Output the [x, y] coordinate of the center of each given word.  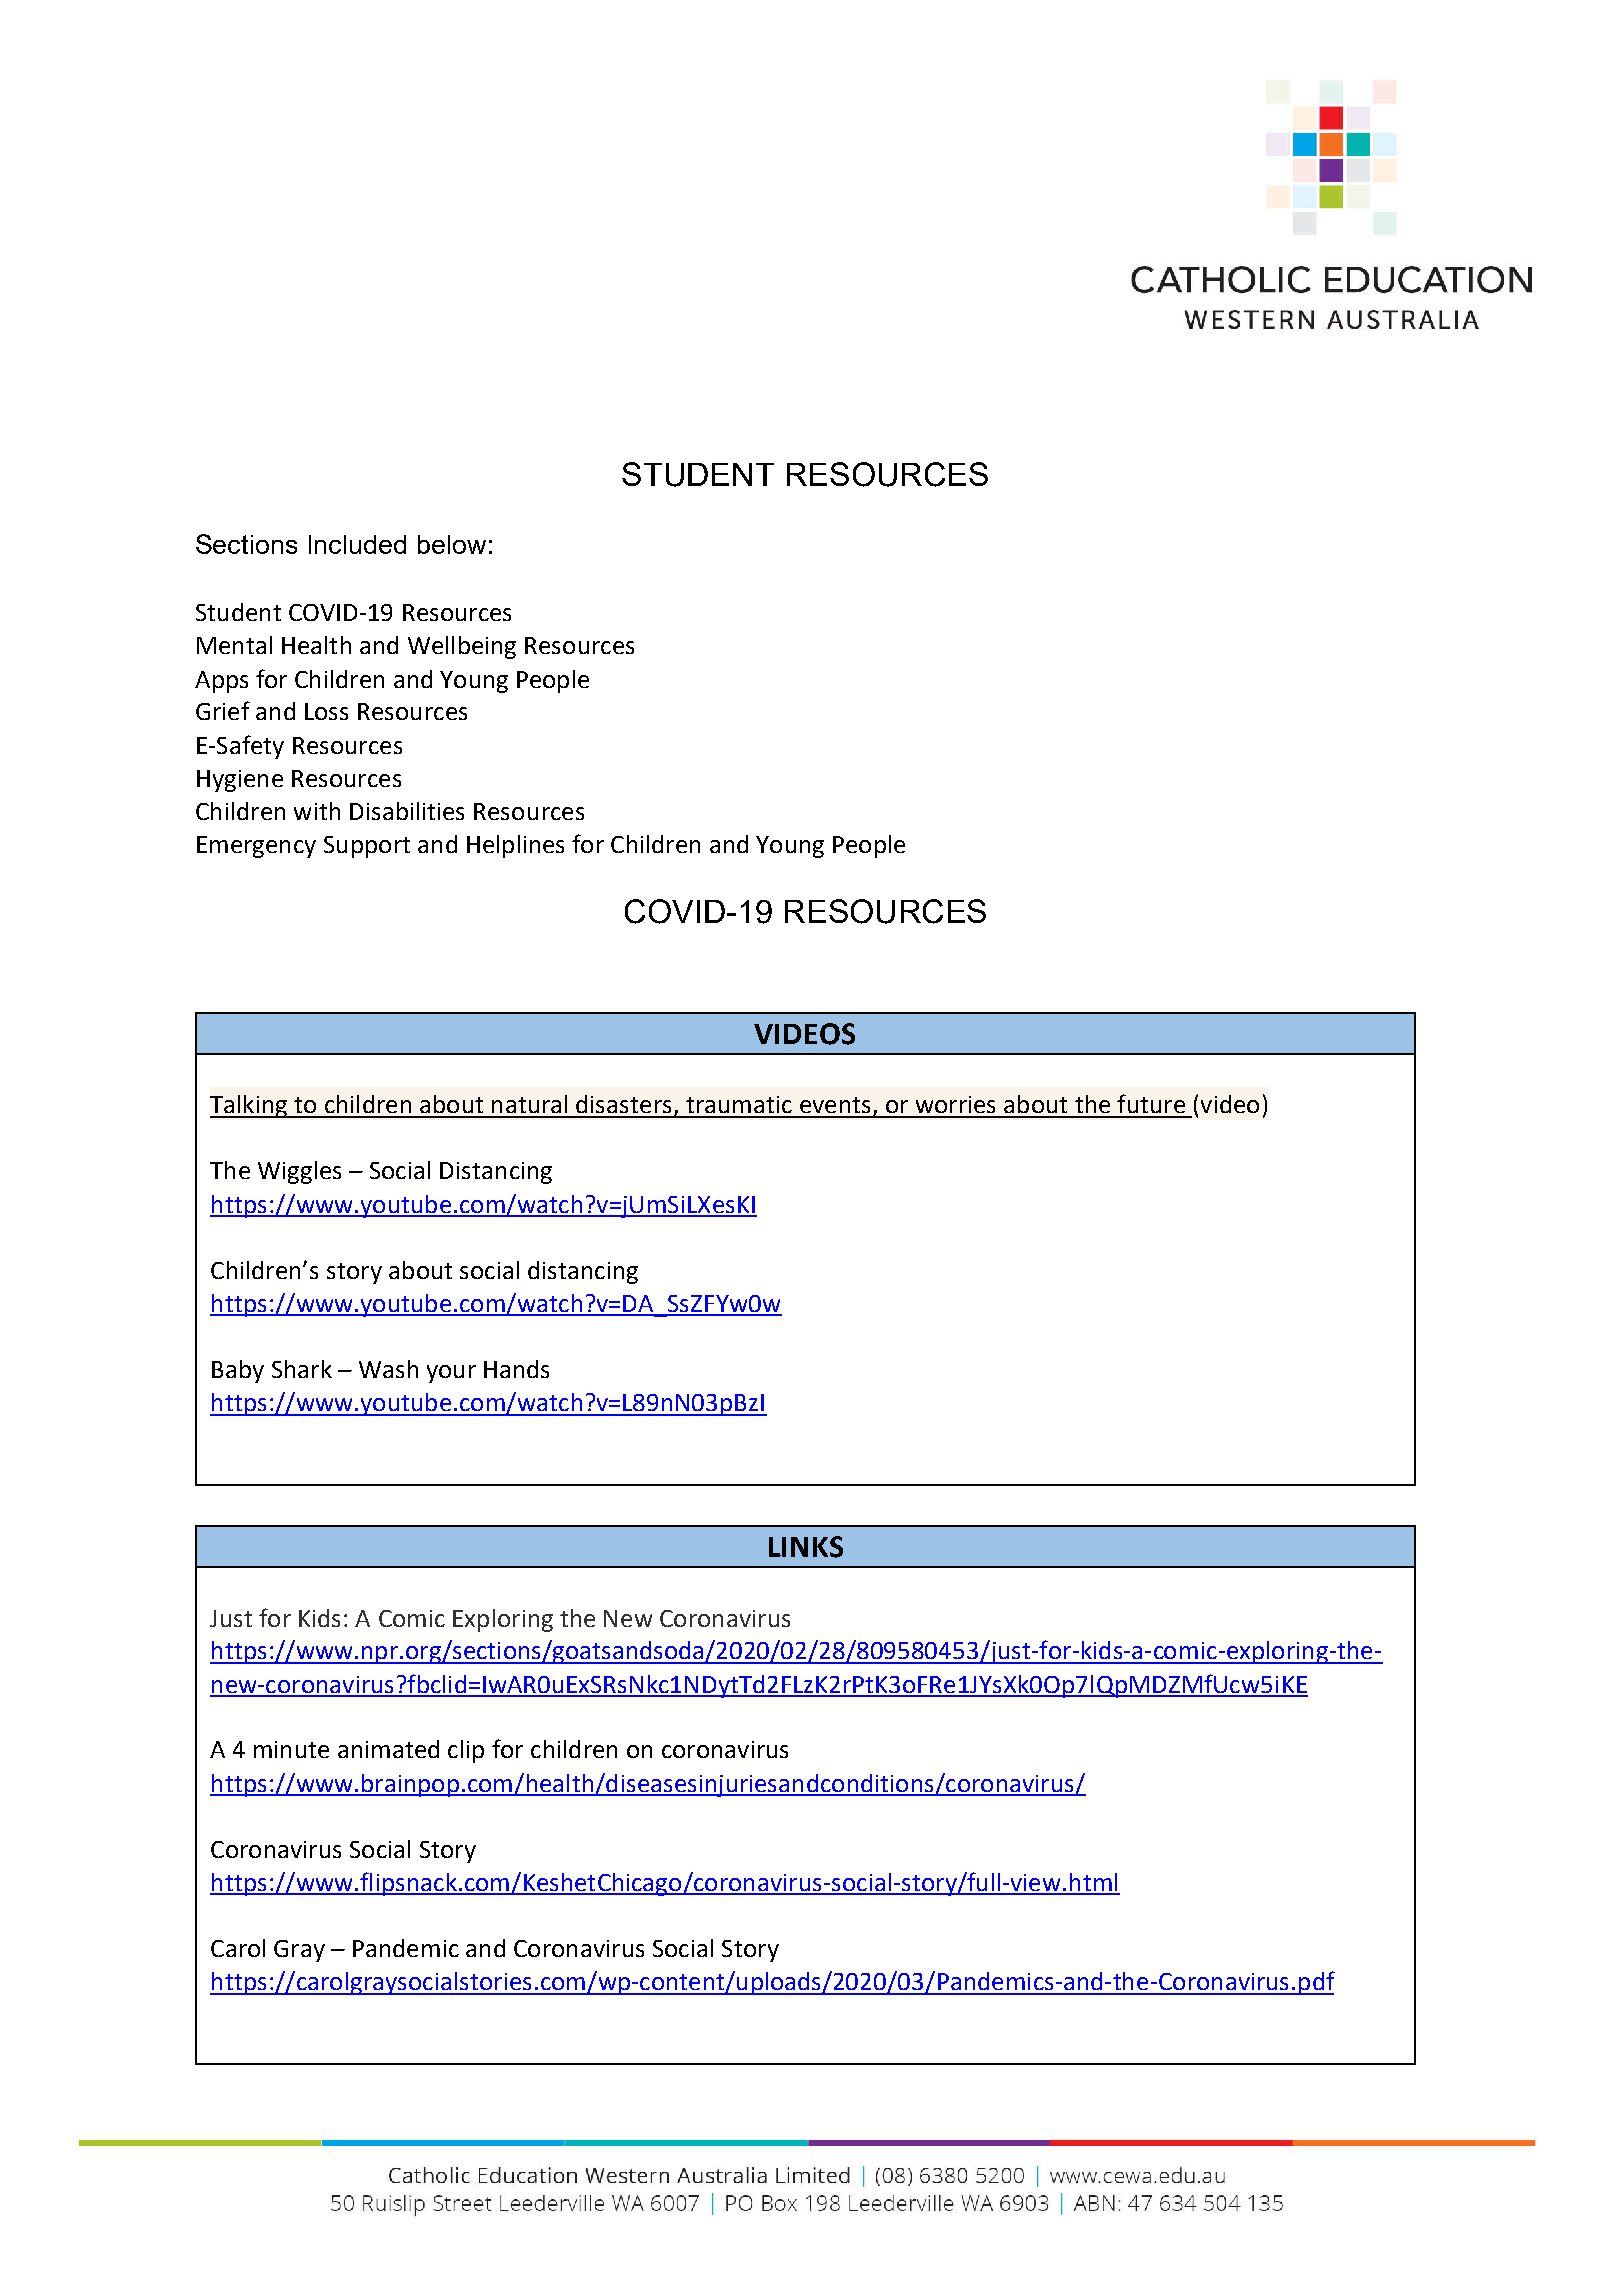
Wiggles [299, 1172]
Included [357, 544]
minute [291, 1749]
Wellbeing [462, 647]
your [451, 1374]
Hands [516, 1369]
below [452, 544]
